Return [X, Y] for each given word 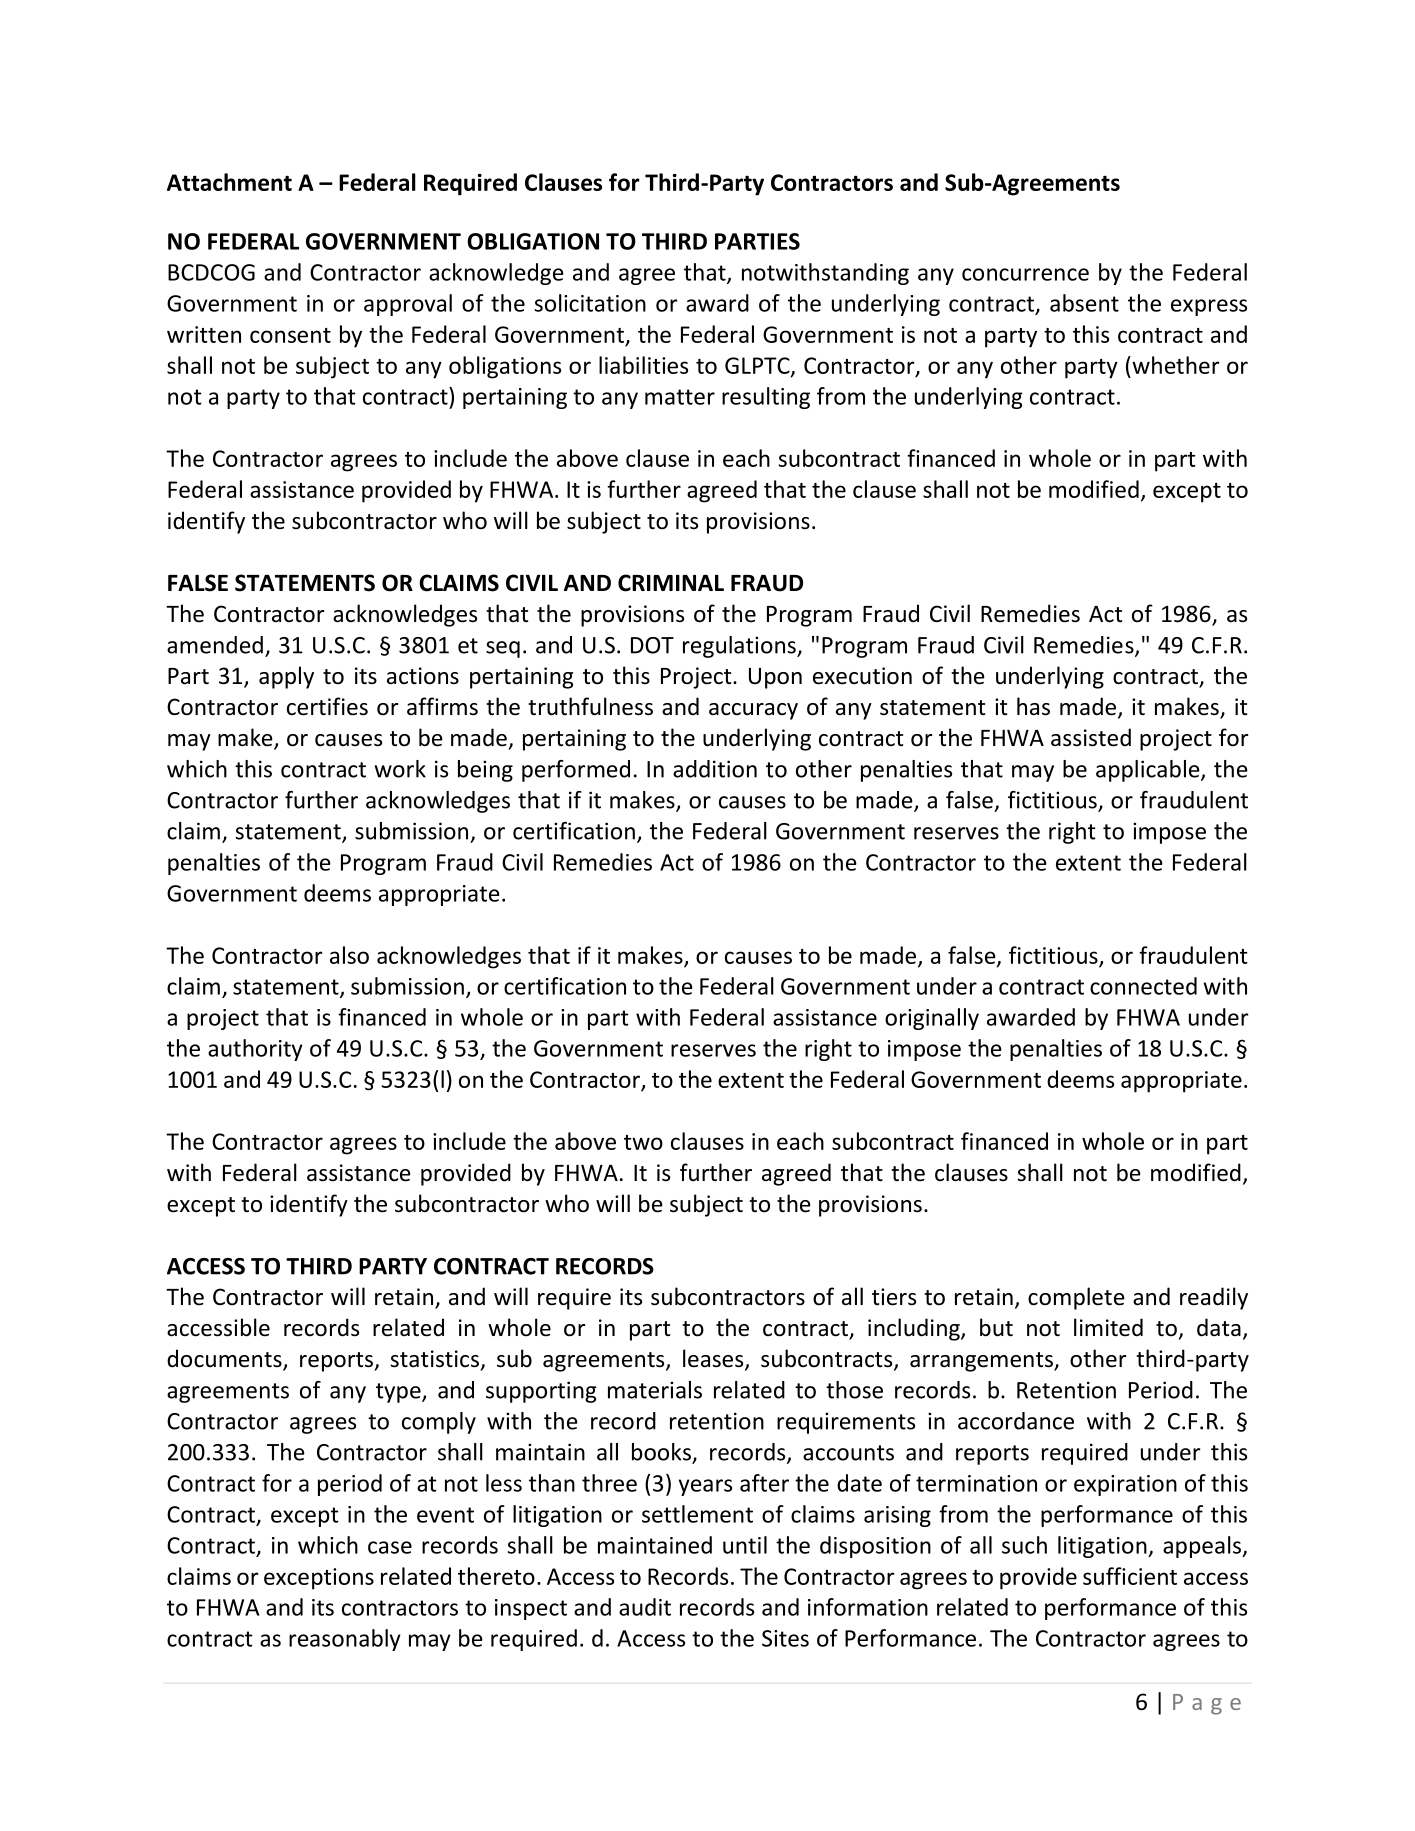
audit [645, 1607]
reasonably [345, 1640]
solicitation [590, 303]
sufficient [1130, 1576]
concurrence [1025, 274]
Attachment [229, 182]
